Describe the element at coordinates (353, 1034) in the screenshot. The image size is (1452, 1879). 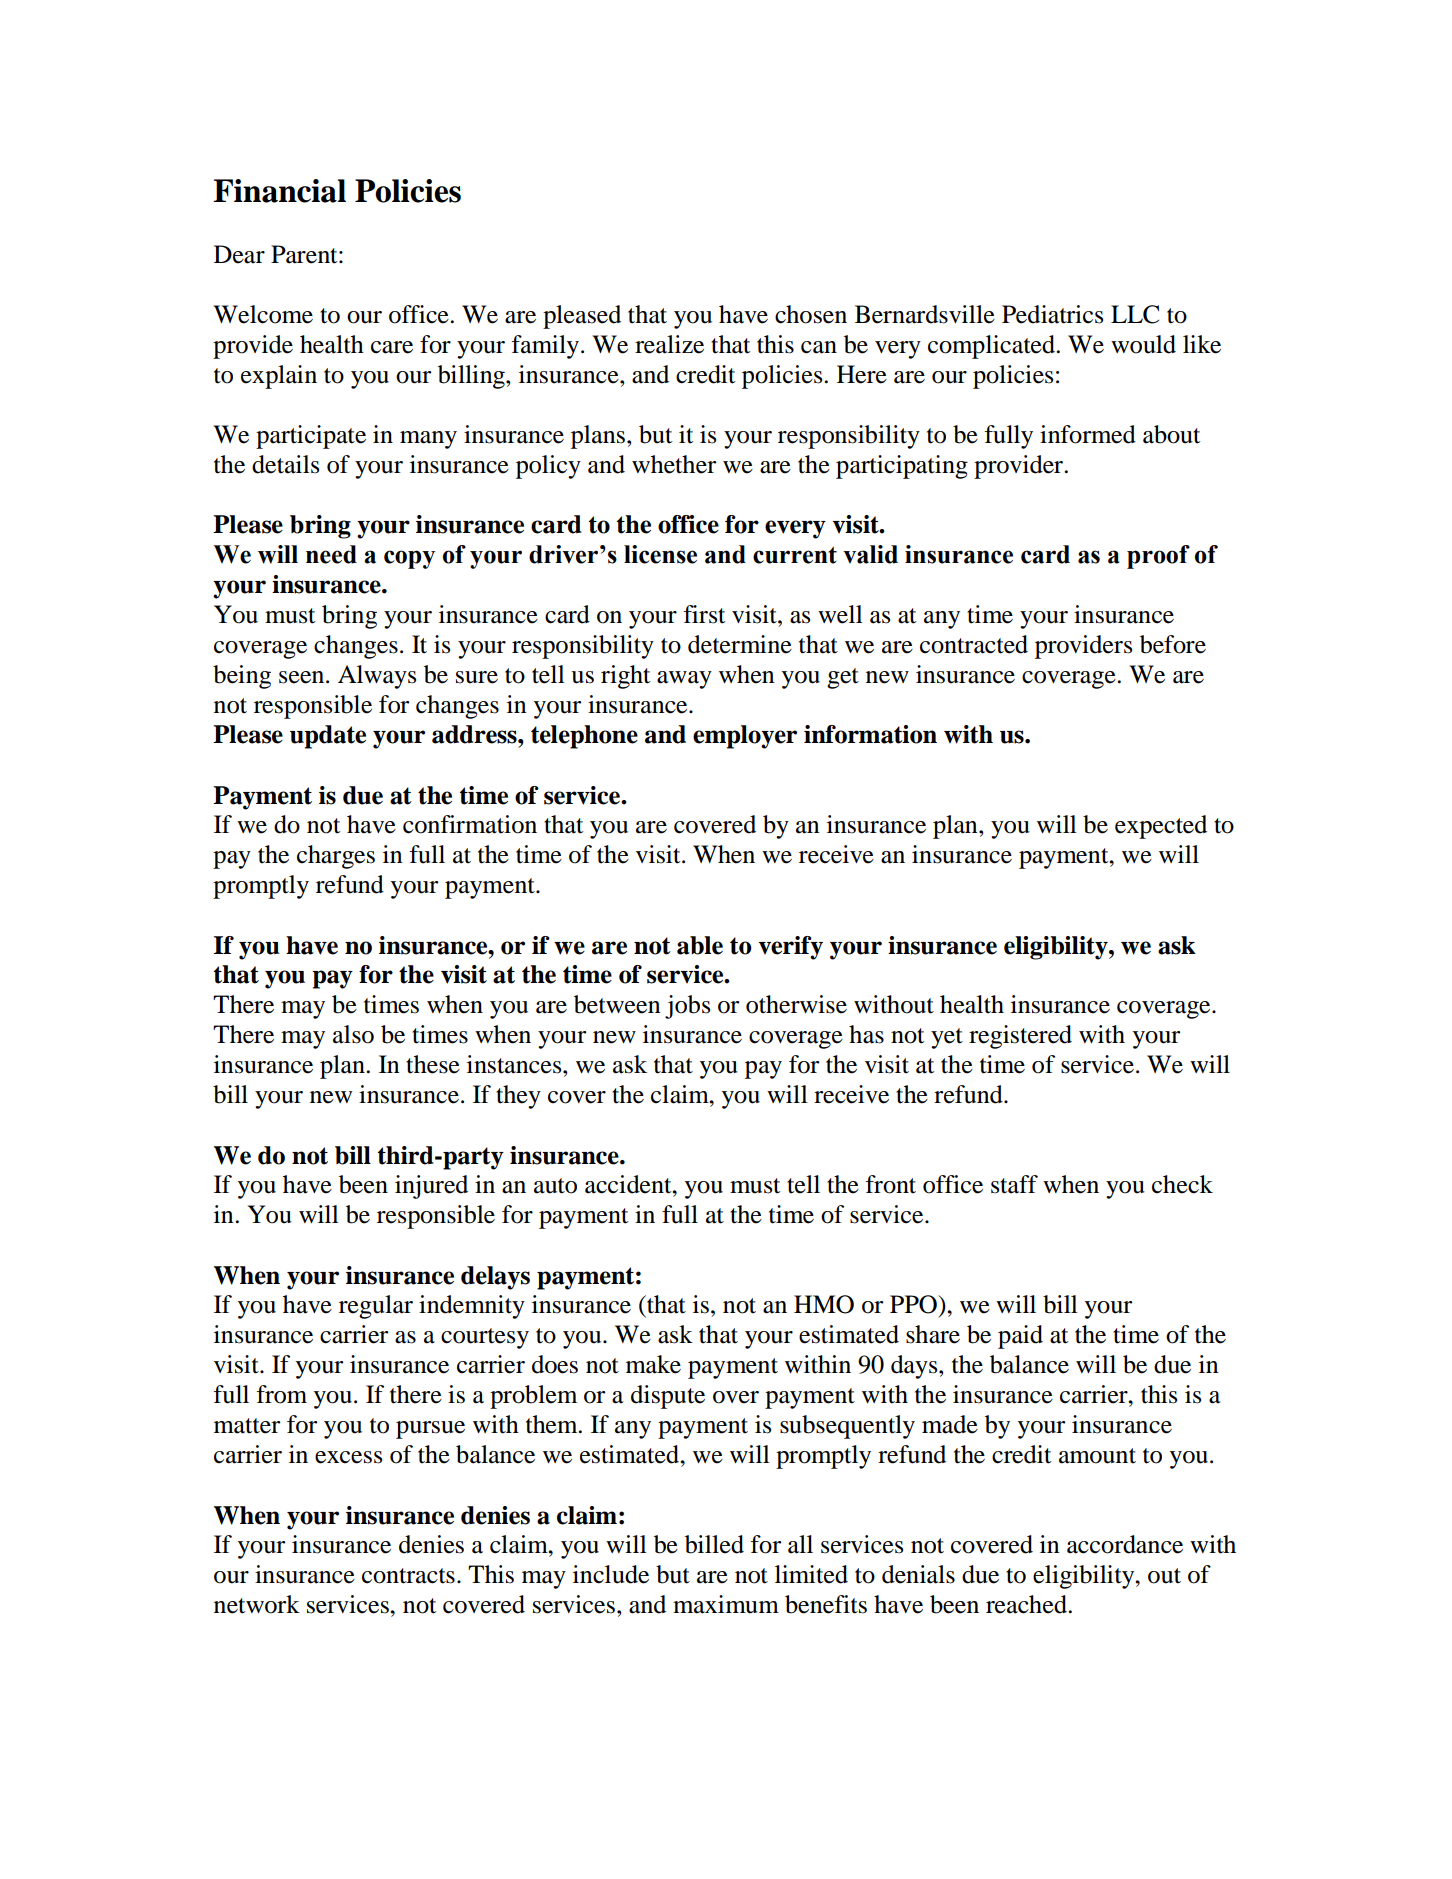
I see `also` at that location.
